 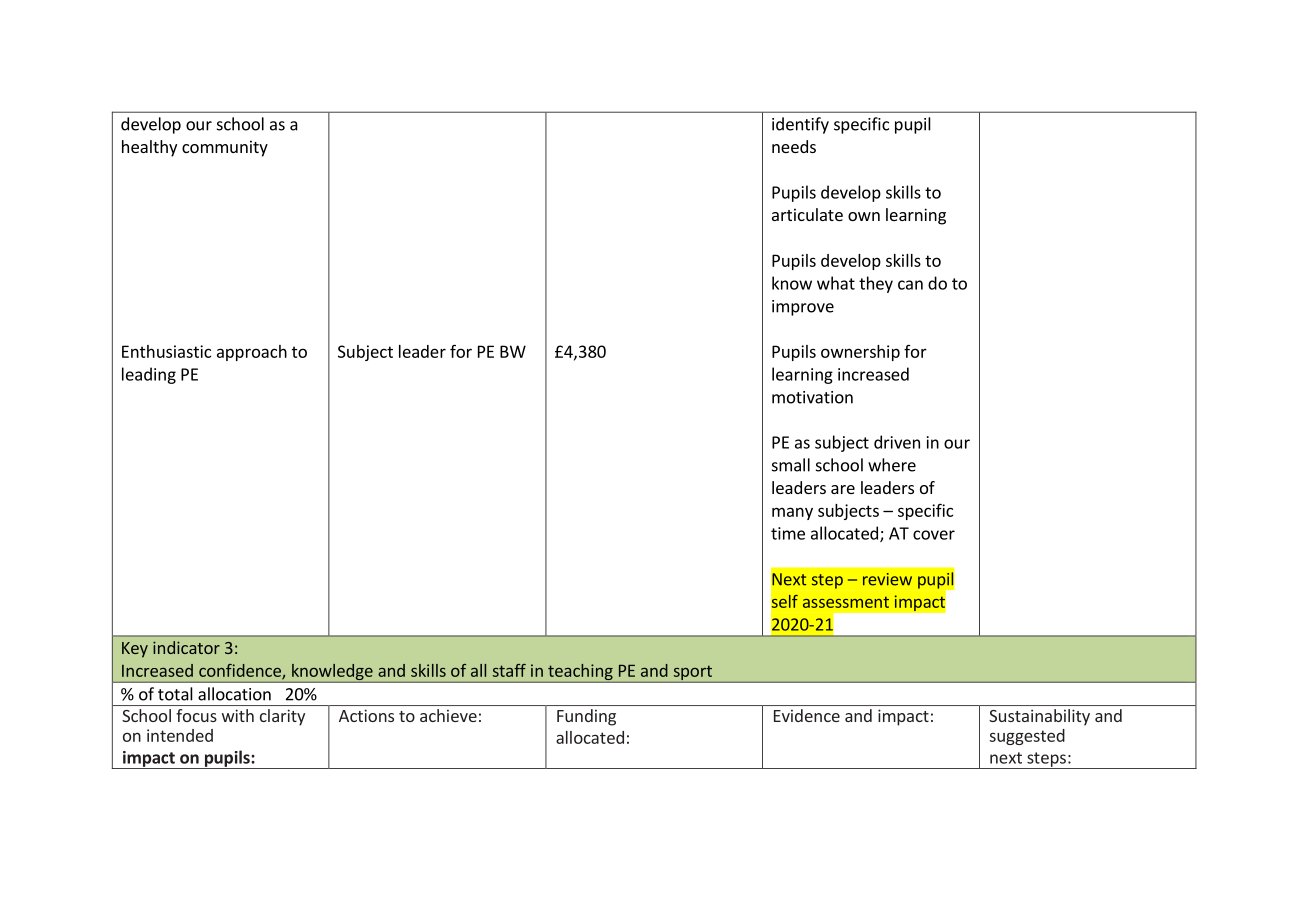 I want to click on indicator, so click(x=186, y=647).
